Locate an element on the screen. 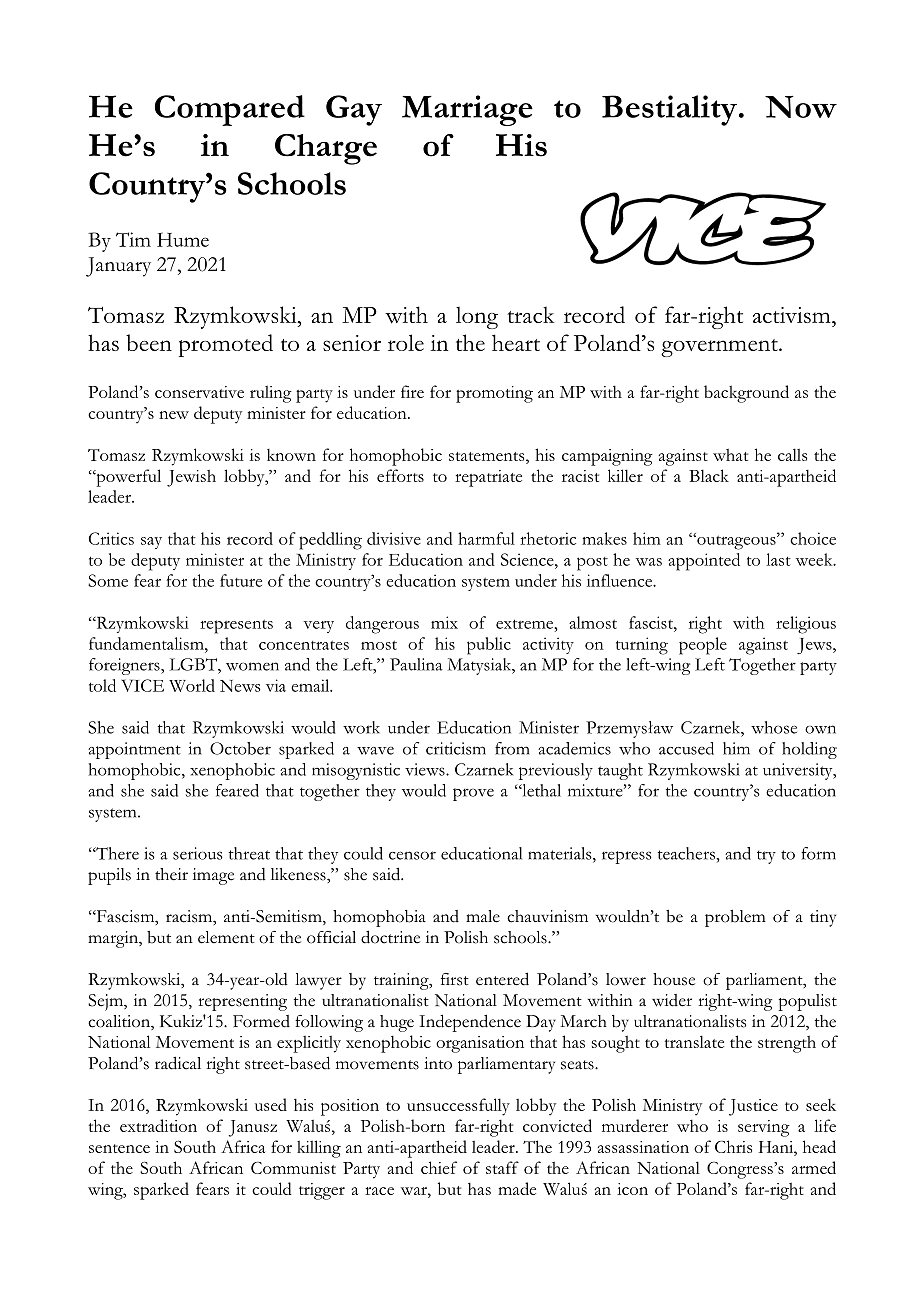 This screenshot has width=924, height=1308. serious is located at coordinates (198, 853).
